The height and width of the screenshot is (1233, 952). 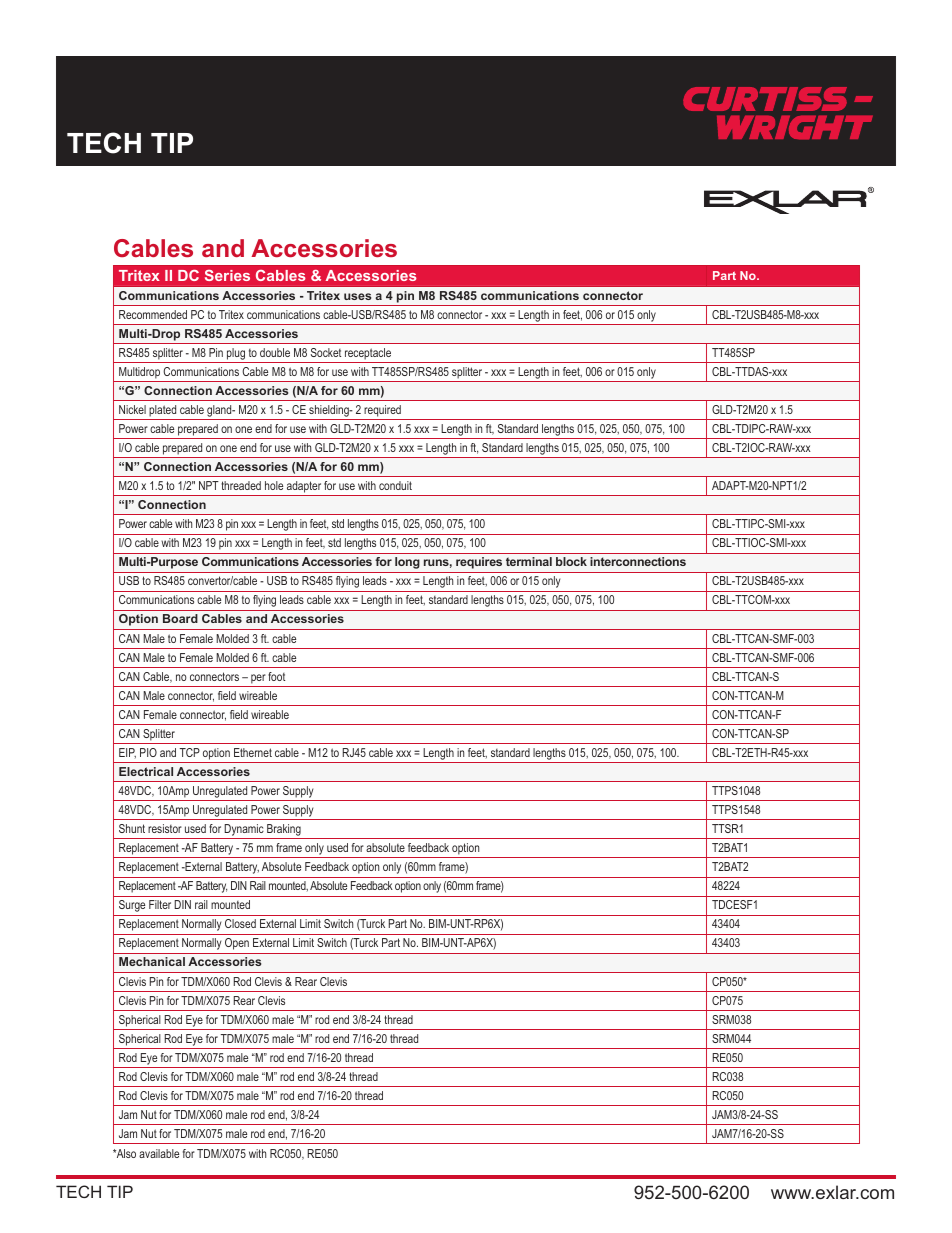 I want to click on Braking, so click(x=284, y=831).
